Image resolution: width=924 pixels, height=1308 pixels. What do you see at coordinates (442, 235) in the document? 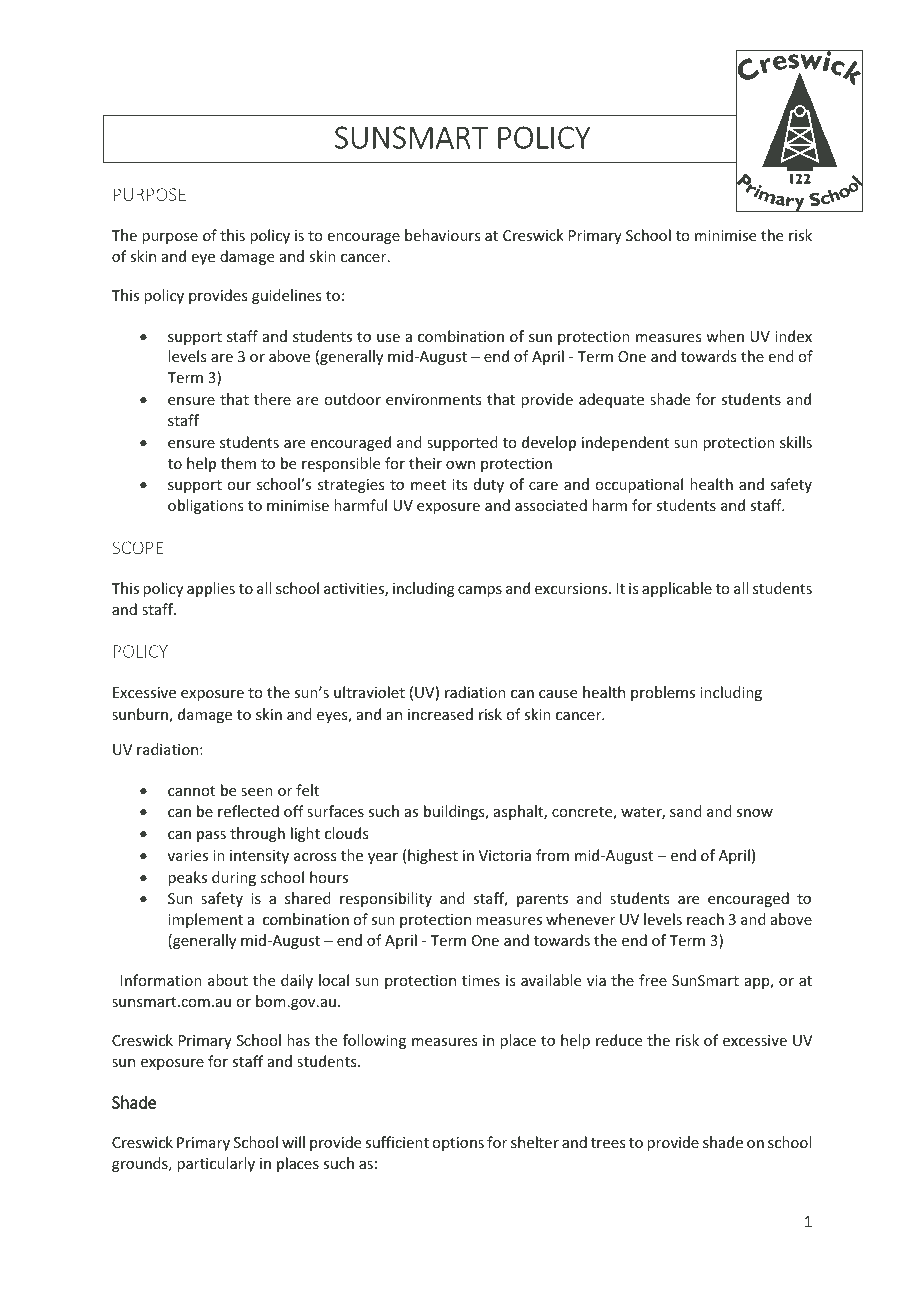
I see `behaviours` at bounding box center [442, 235].
